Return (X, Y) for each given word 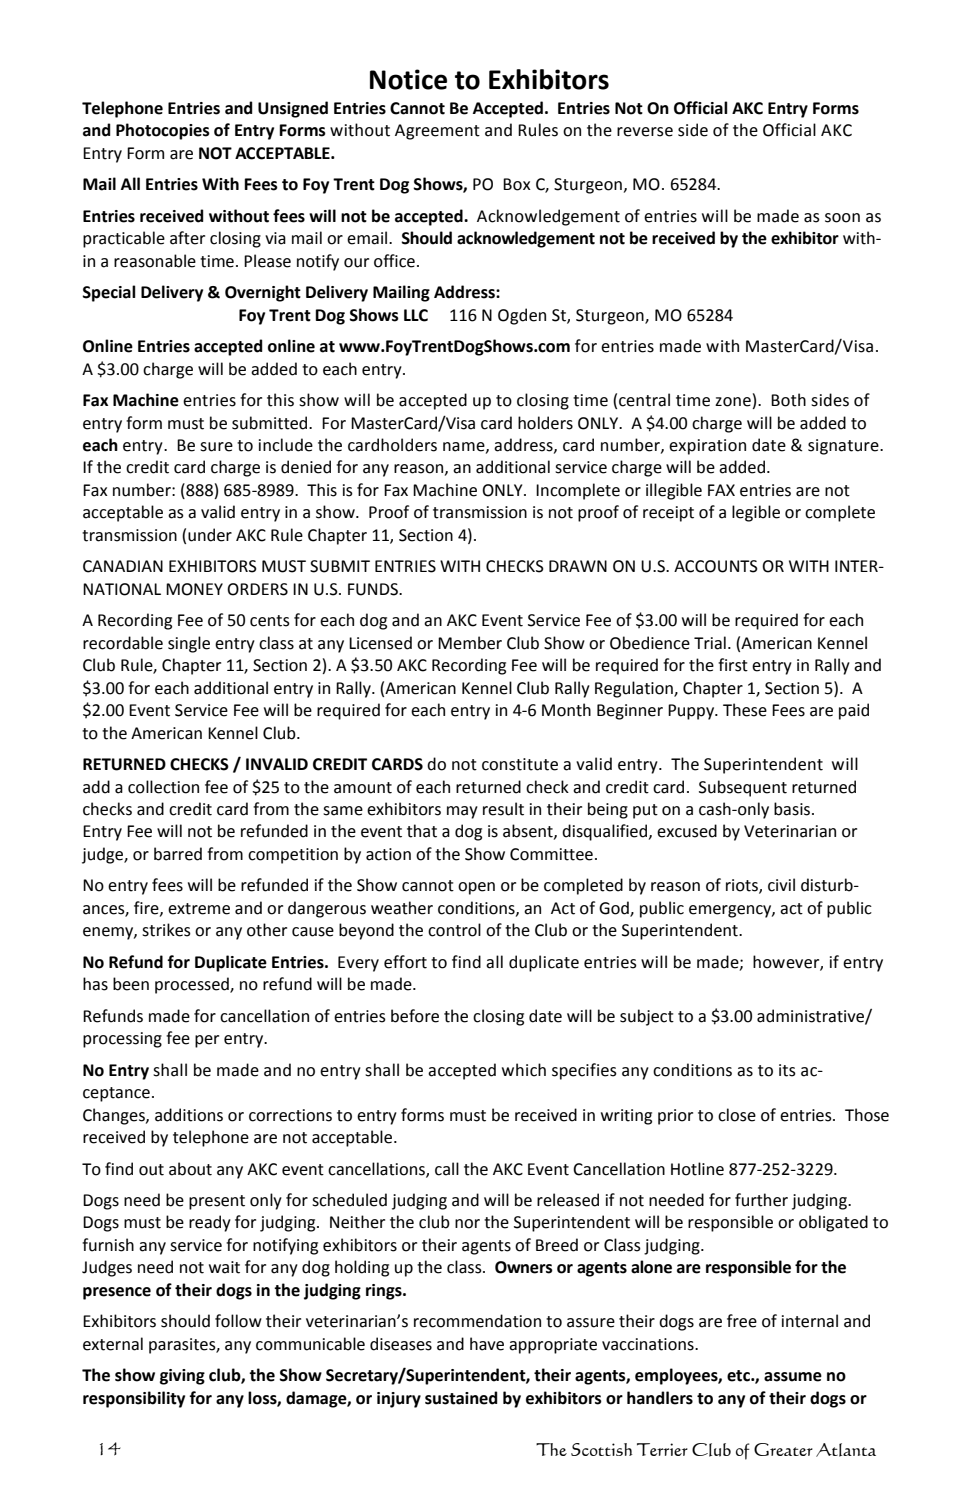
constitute (520, 764)
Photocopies (163, 131)
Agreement (437, 132)
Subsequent (743, 788)
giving (182, 1377)
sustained (461, 1398)
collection (163, 787)
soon (842, 218)
